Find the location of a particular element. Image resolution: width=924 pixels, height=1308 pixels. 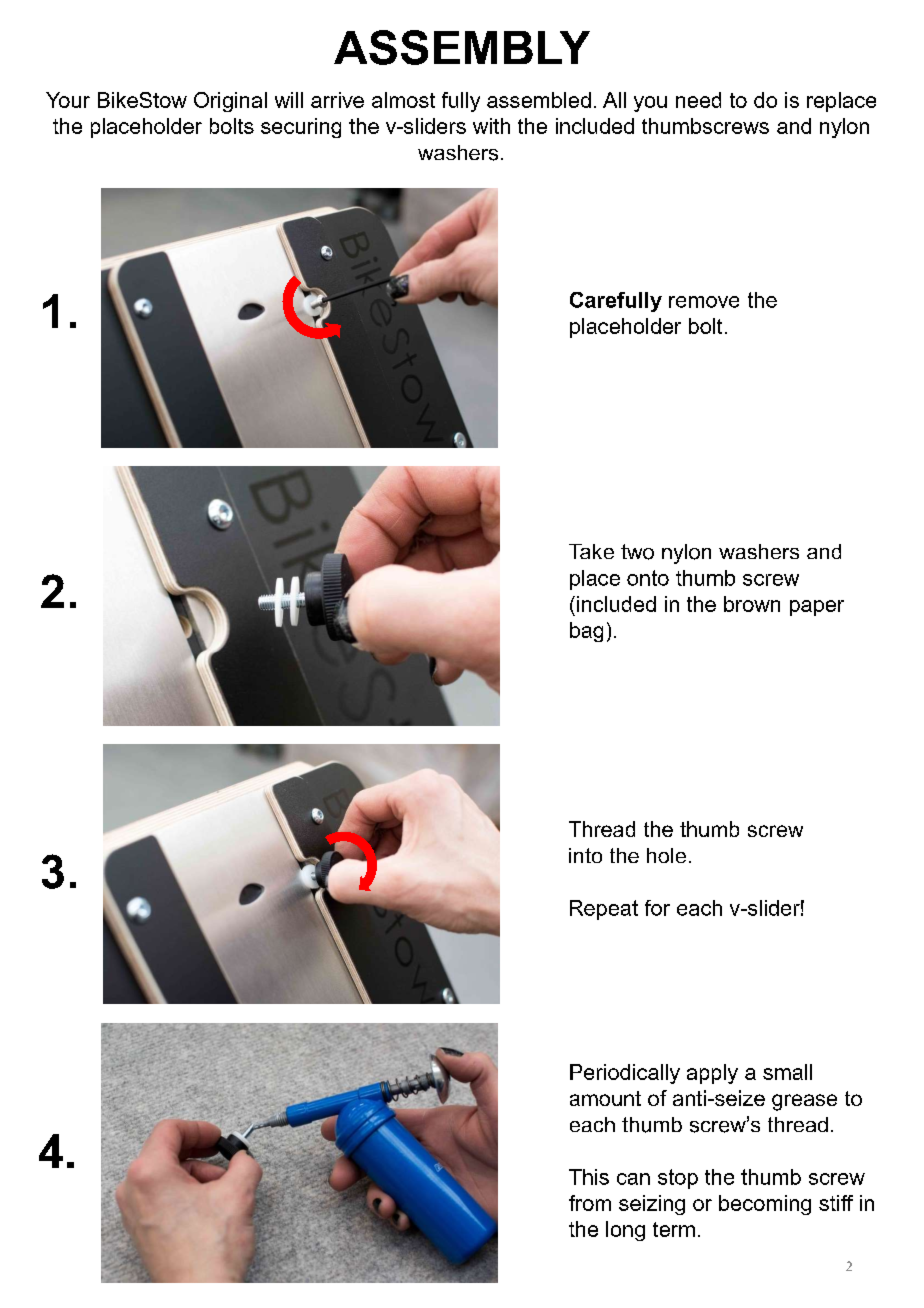

This is located at coordinates (589, 1177).
